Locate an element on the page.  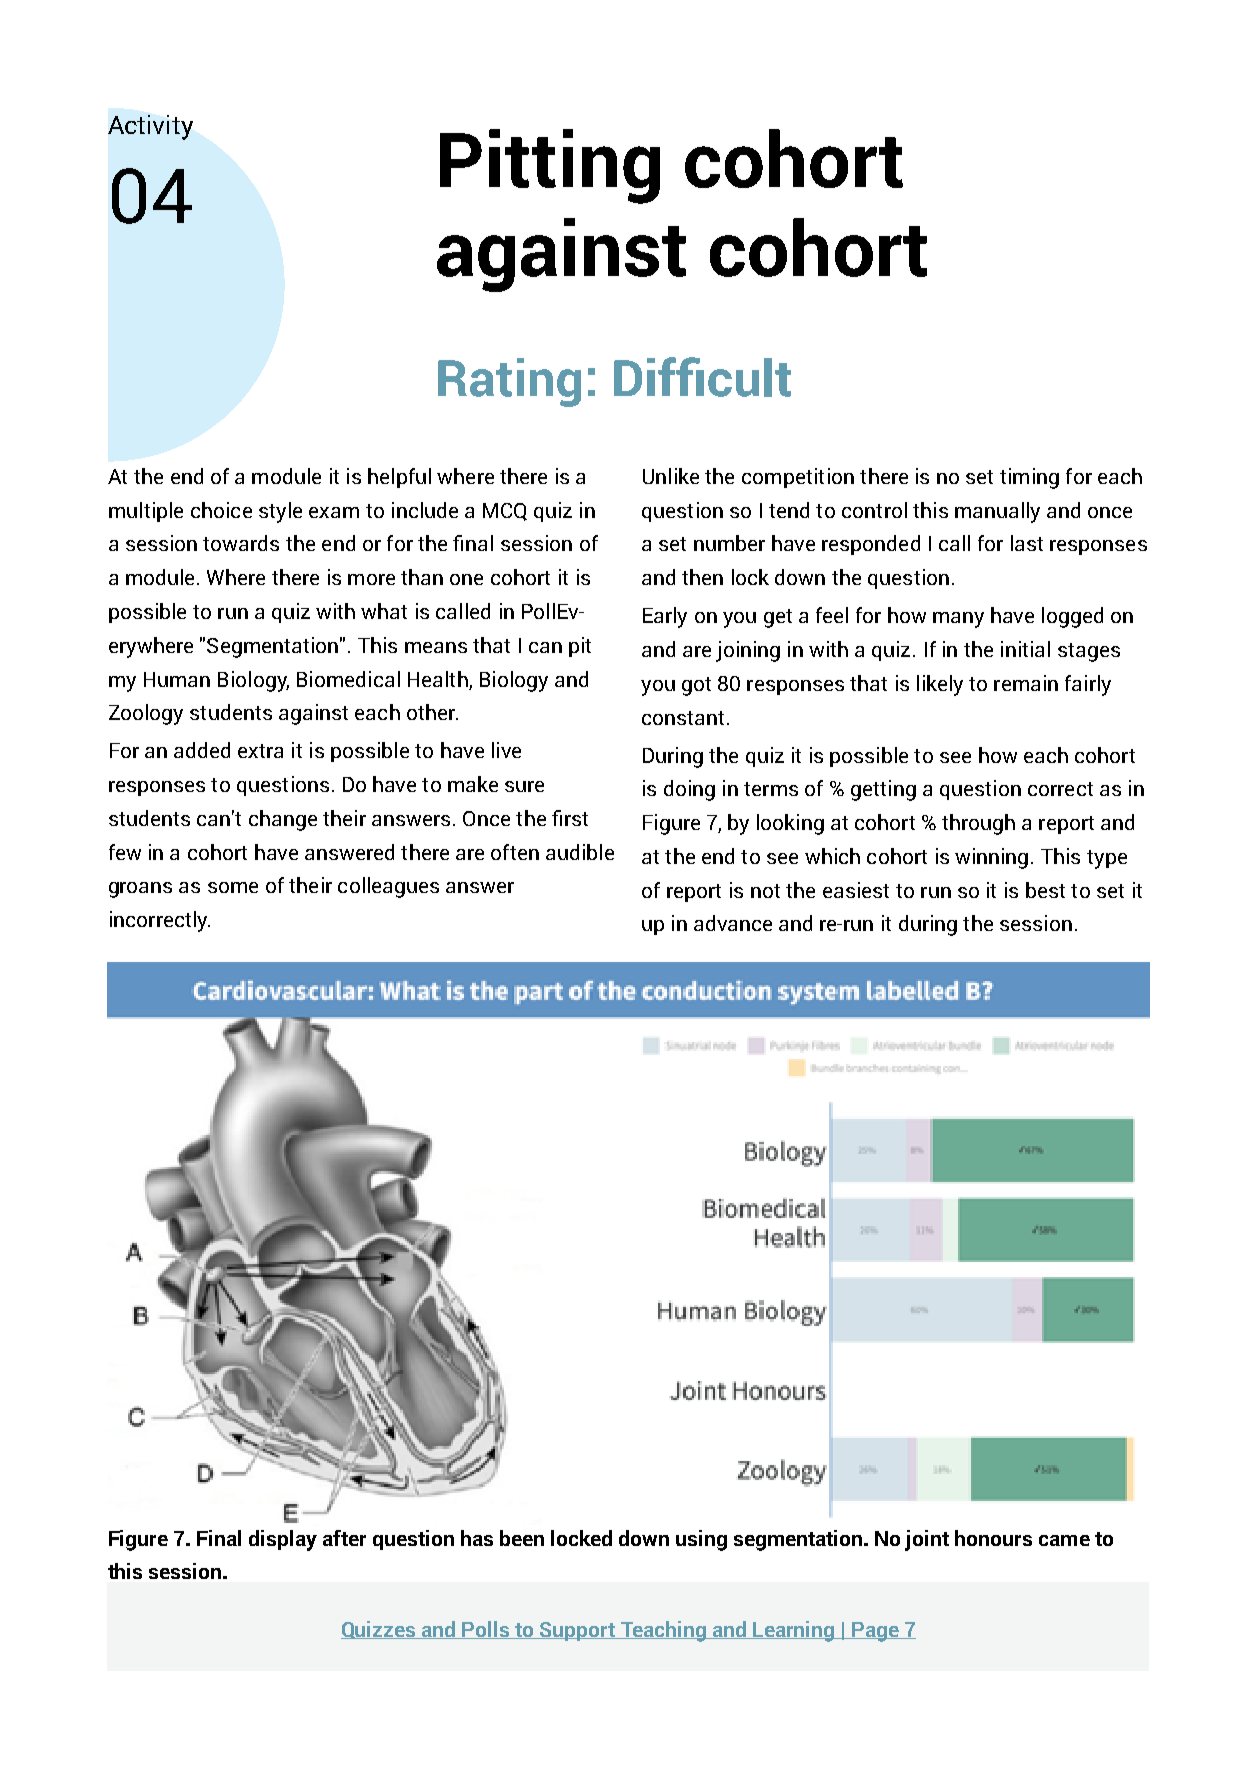
Activity is located at coordinates (150, 127).
